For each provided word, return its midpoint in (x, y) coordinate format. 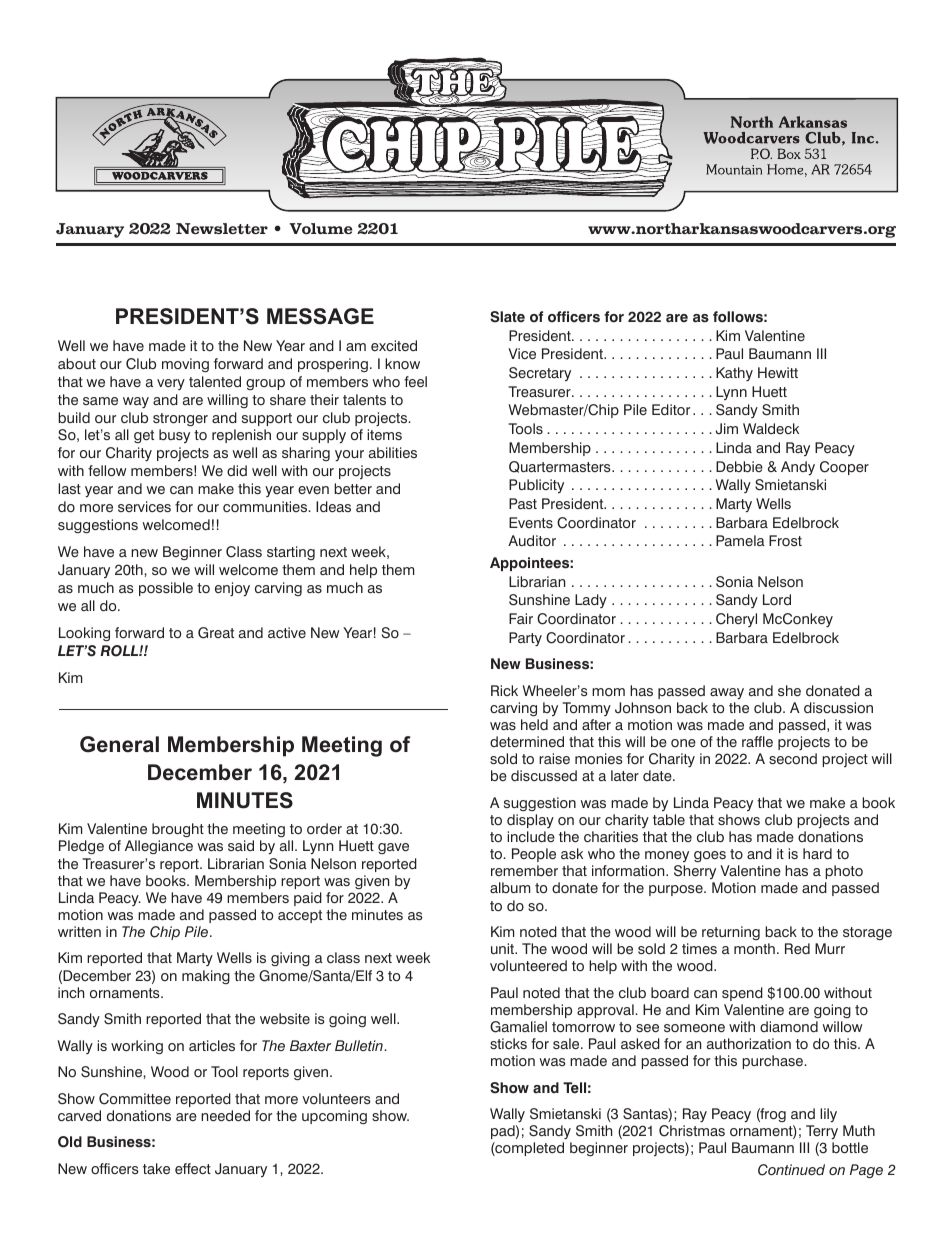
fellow (107, 471)
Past (523, 503)
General (119, 744)
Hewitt (778, 372)
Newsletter (222, 228)
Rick (504, 690)
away (727, 693)
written (79, 931)
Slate (507, 317)
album (510, 887)
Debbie (739, 466)
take (156, 1169)
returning (731, 933)
